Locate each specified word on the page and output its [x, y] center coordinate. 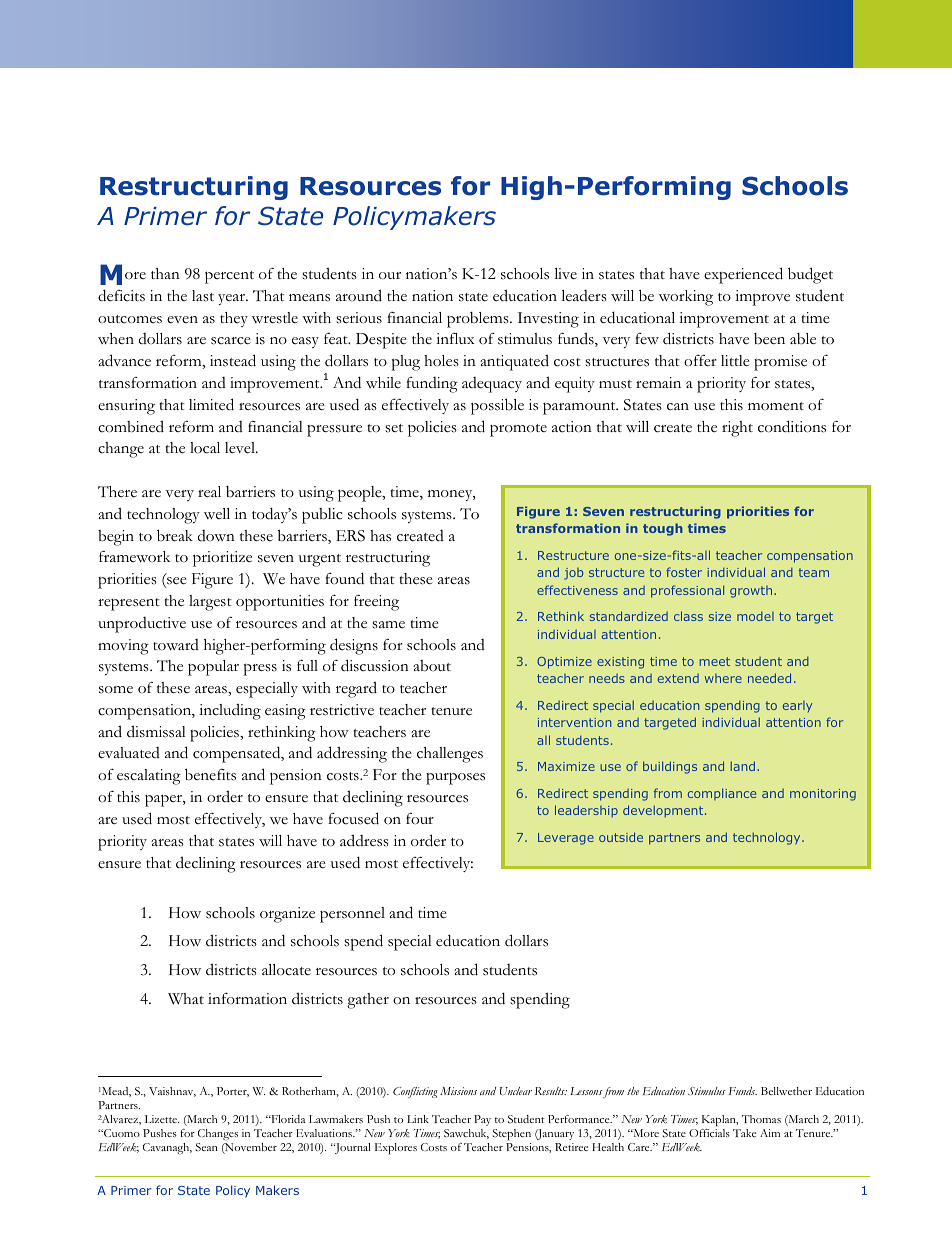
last [203, 296]
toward [176, 645]
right [737, 429]
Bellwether [786, 1091]
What [186, 999]
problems [479, 320]
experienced [743, 275]
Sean [206, 1147]
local [205, 448]
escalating [149, 777]
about [432, 666]
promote [518, 430]
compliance [722, 794]
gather [368, 1001]
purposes [455, 779]
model [755, 616]
